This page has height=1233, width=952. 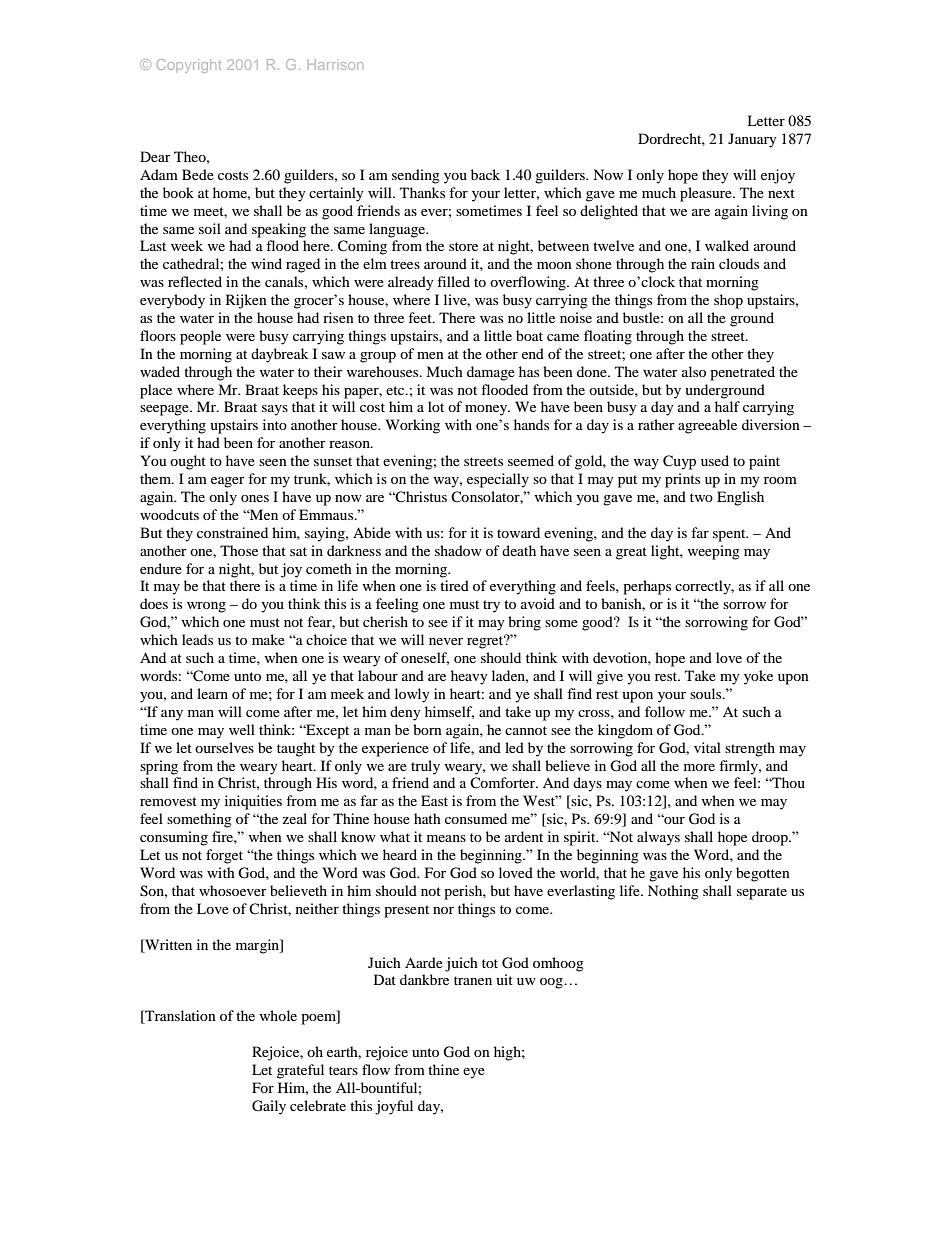 What do you see at coordinates (673, 892) in the page?
I see `Nothing` at bounding box center [673, 892].
